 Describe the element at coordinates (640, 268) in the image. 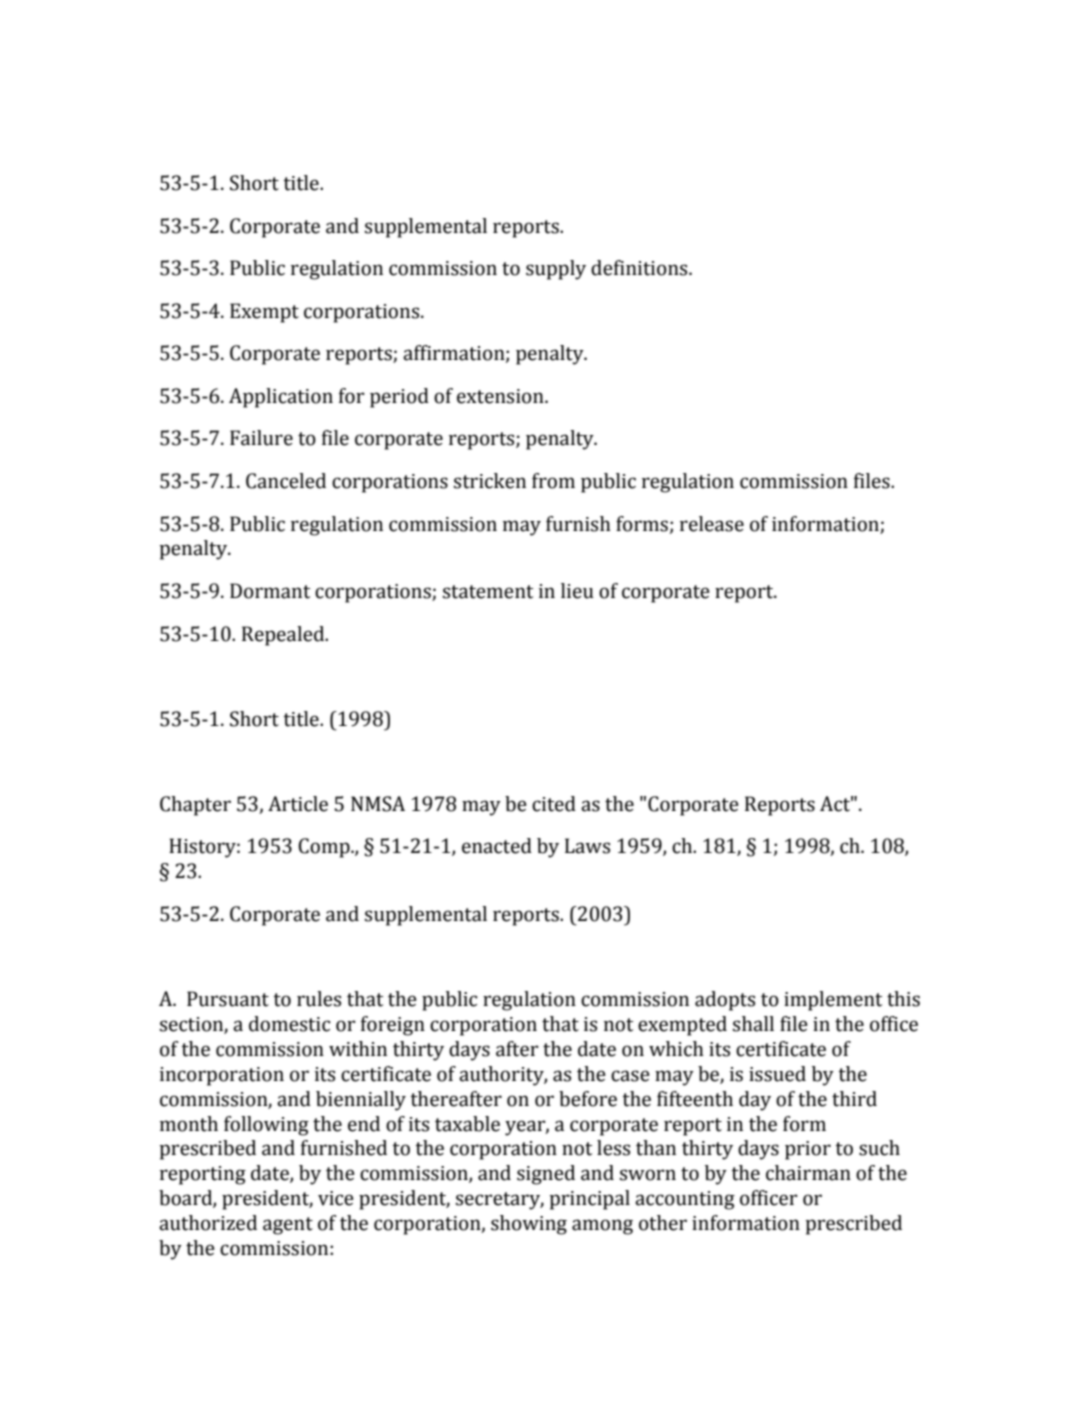

I see `definitions` at that location.
